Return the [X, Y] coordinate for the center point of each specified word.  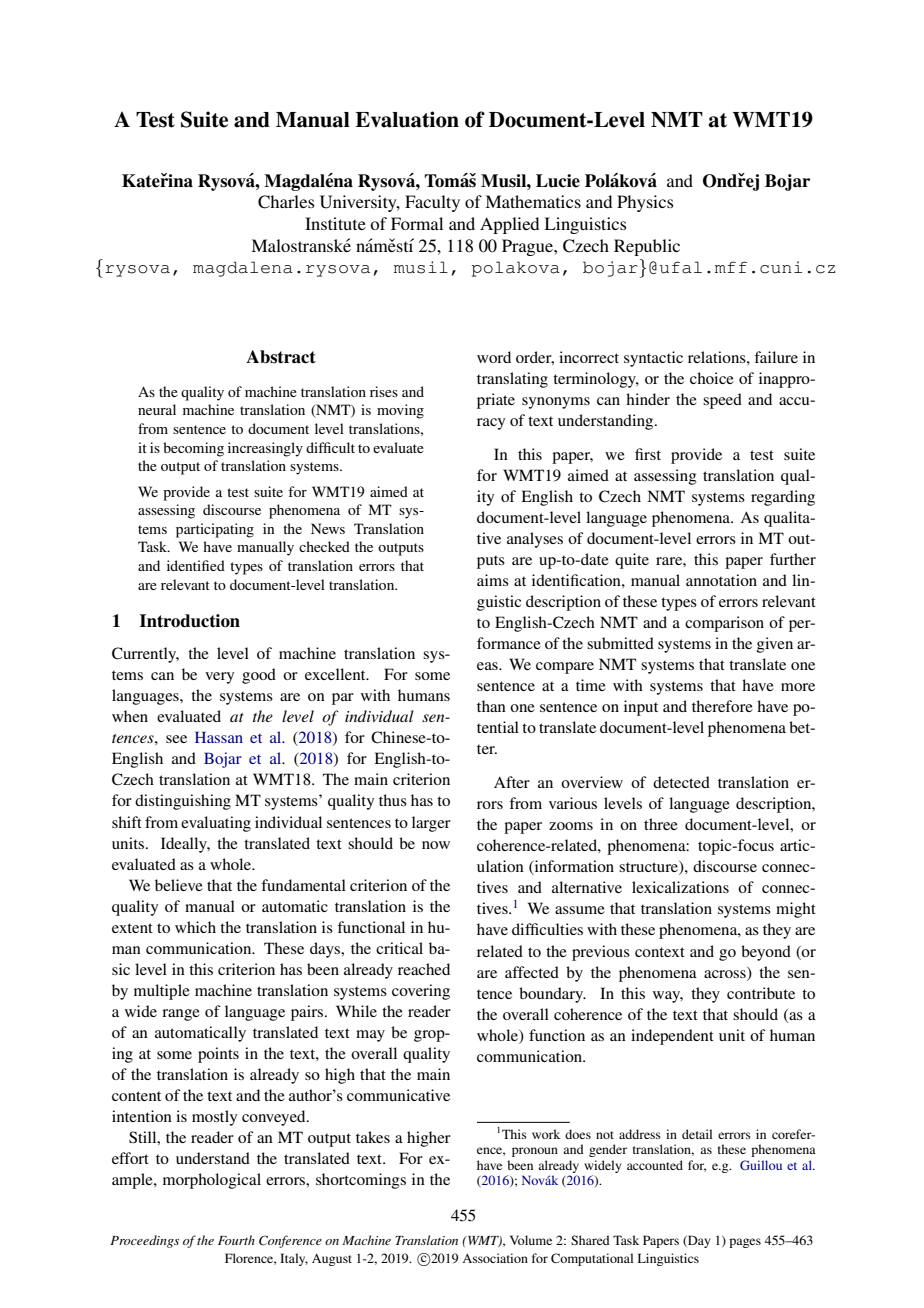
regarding [783, 498]
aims [493, 580]
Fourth [236, 1240]
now [436, 845]
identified [196, 565]
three [661, 824]
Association [495, 1258]
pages [745, 1243]
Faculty [432, 203]
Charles [286, 202]
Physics [645, 203]
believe [179, 885]
